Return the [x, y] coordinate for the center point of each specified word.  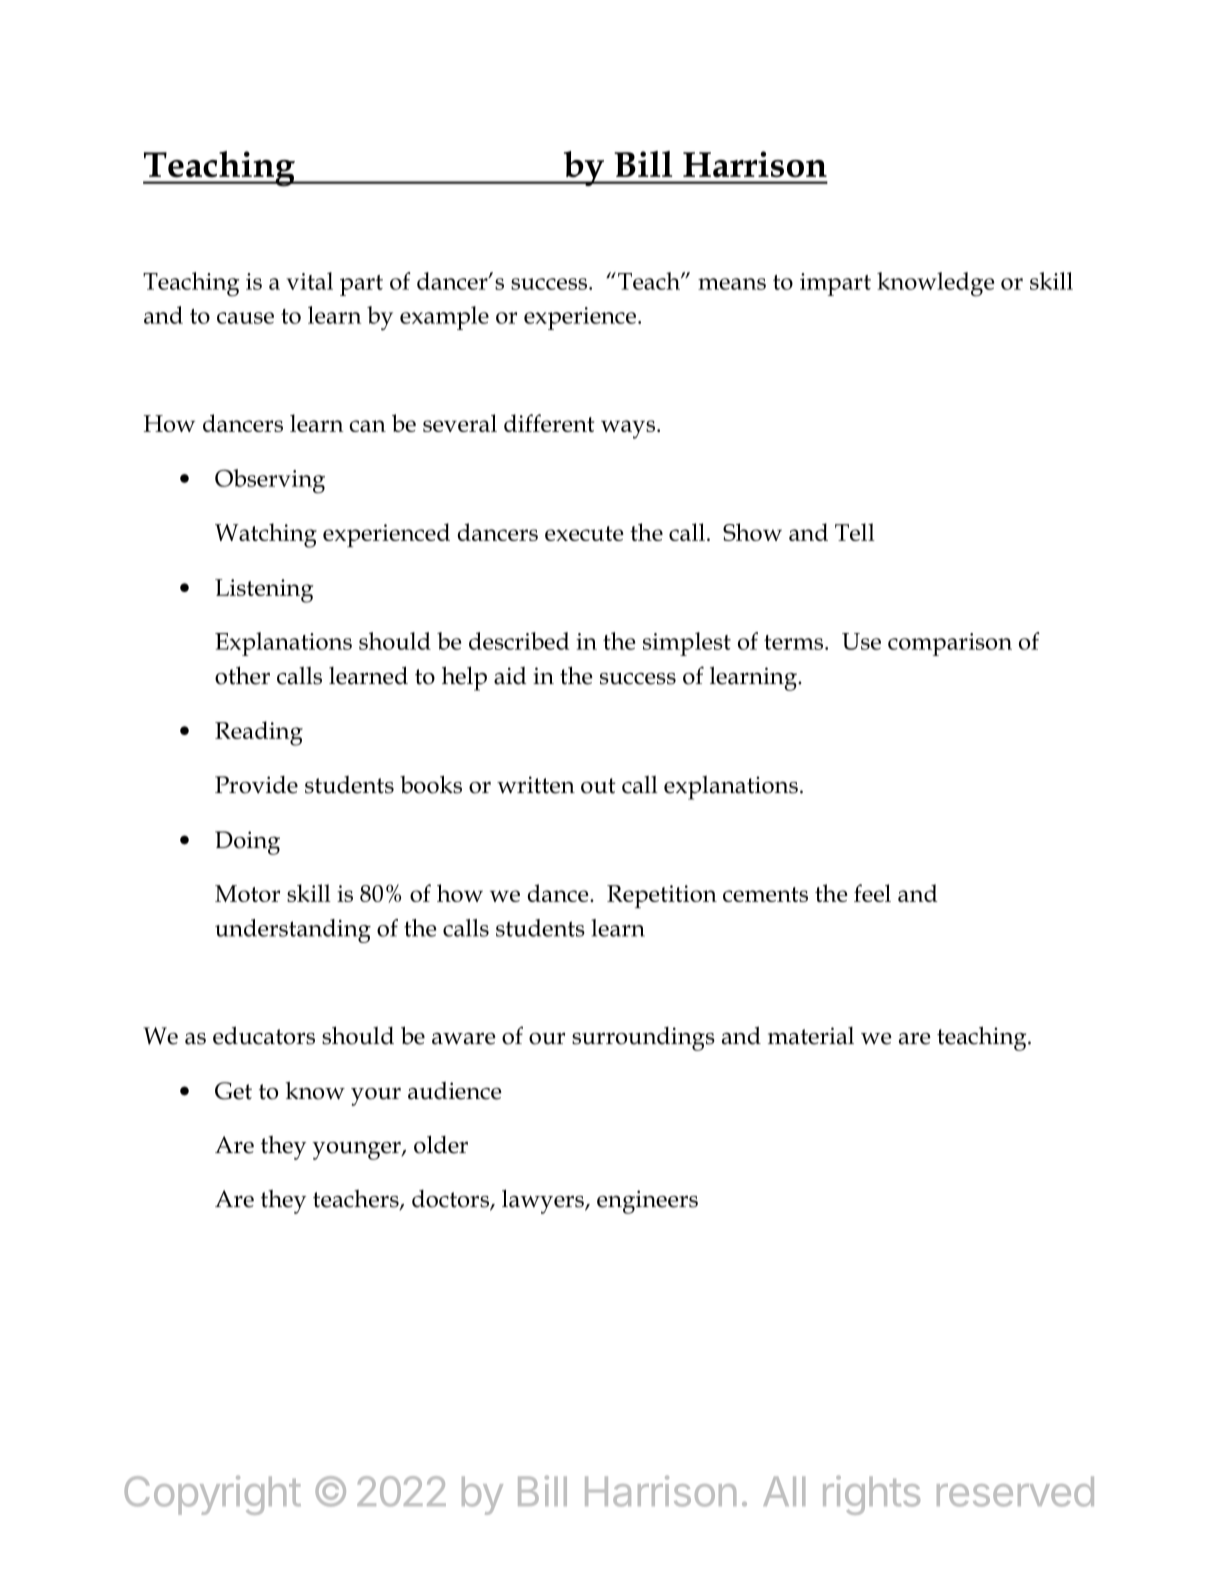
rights [871, 1495]
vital [309, 281]
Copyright [213, 1495]
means [732, 284]
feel [872, 893]
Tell [855, 532]
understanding [293, 931]
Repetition [662, 896]
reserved [1015, 1491]
